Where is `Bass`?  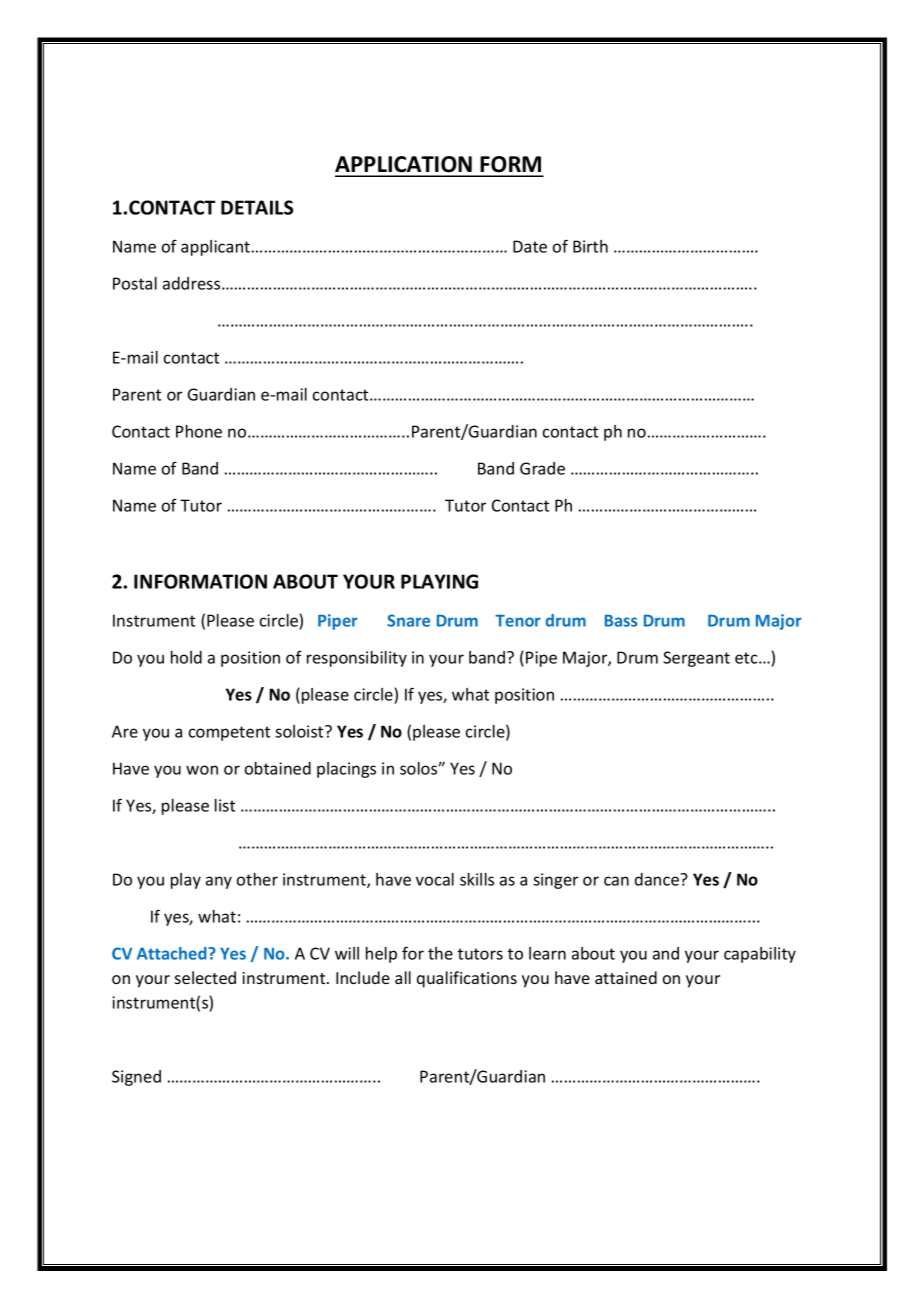
Bass is located at coordinates (621, 621).
